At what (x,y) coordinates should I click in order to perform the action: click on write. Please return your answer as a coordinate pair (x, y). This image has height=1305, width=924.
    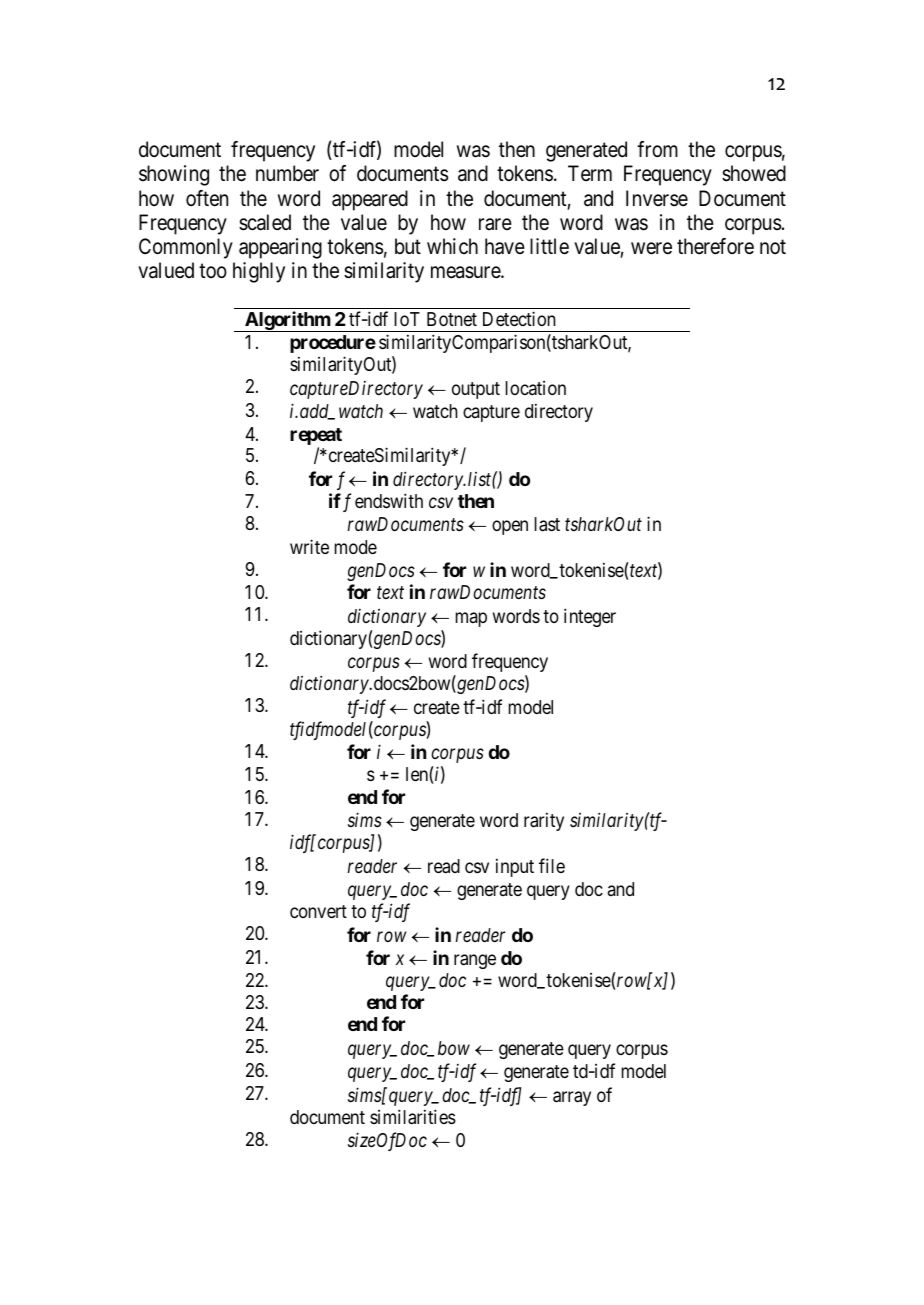
    Looking at the image, I should click on (309, 546).
